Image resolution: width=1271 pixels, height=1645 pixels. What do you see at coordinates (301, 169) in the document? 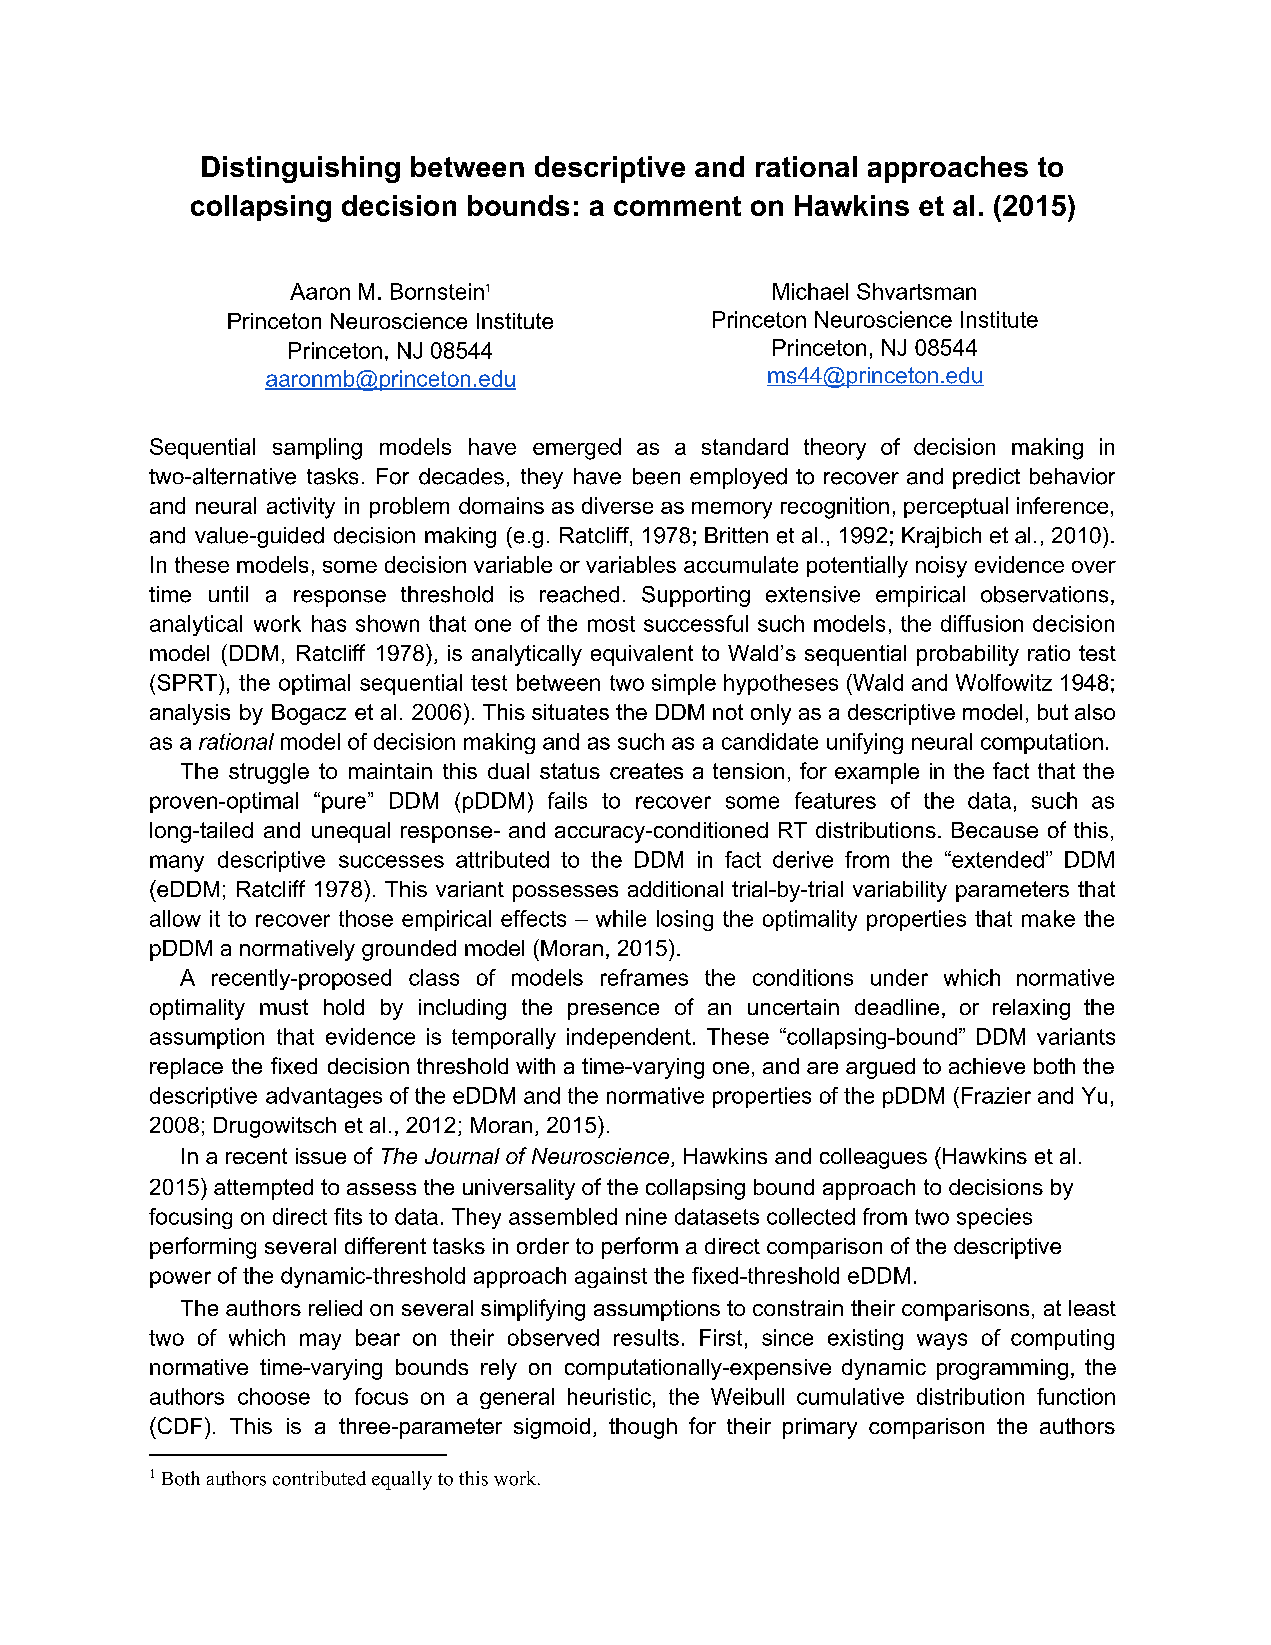
I see `Distinguishing` at bounding box center [301, 169].
